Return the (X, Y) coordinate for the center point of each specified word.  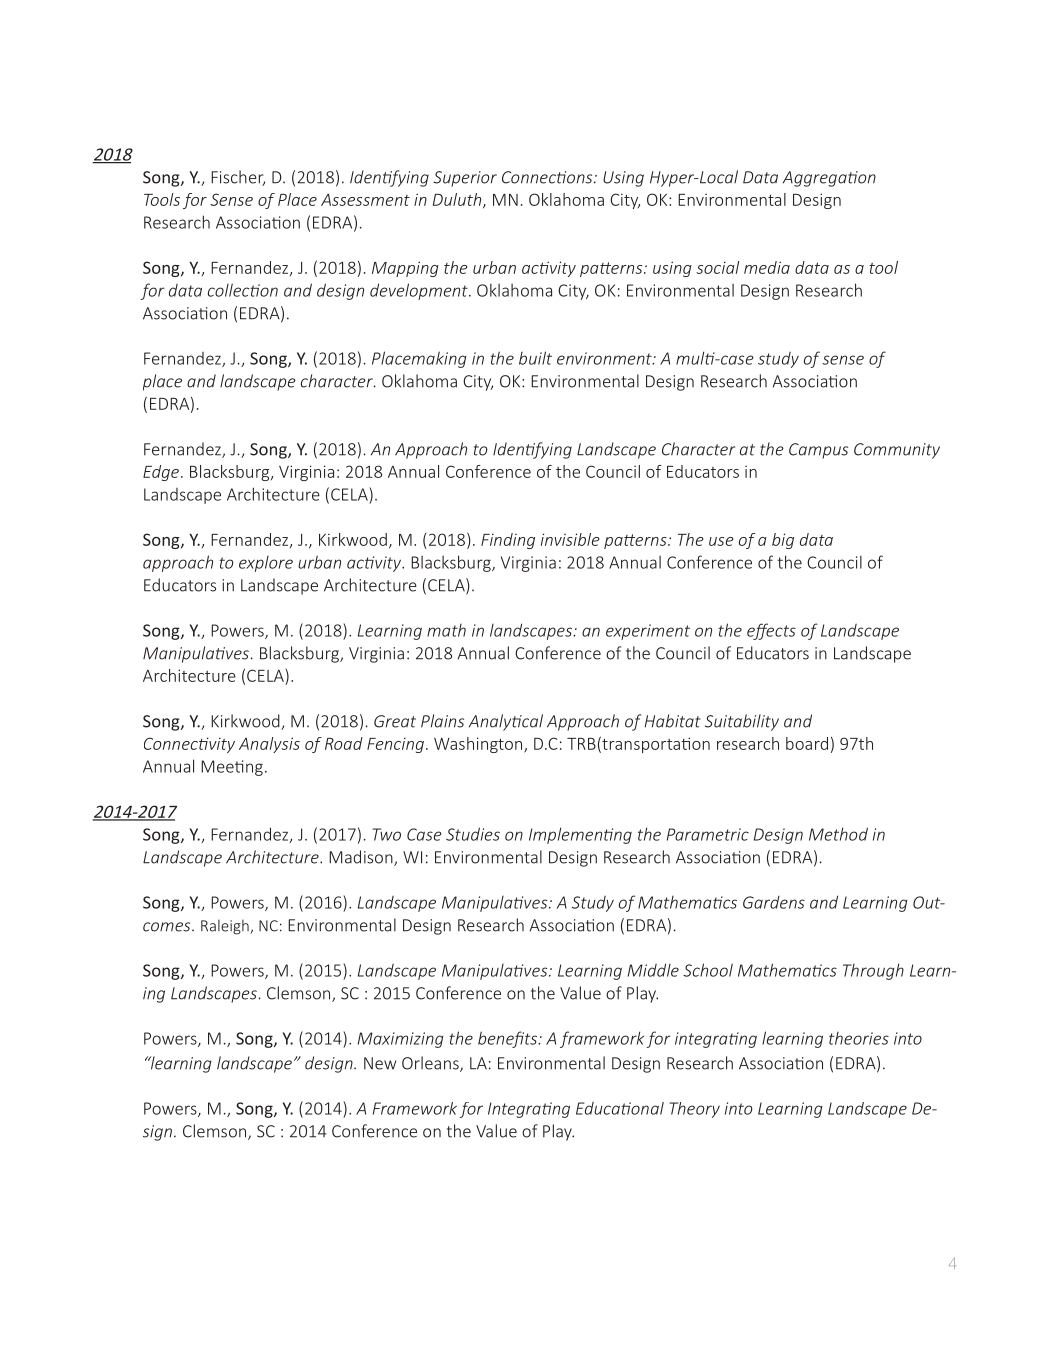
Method (838, 834)
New (380, 1063)
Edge (161, 473)
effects (771, 631)
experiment (648, 632)
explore (266, 564)
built (535, 358)
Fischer (238, 178)
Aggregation (829, 179)
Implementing (580, 835)
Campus (818, 451)
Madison (362, 858)
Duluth (458, 200)
